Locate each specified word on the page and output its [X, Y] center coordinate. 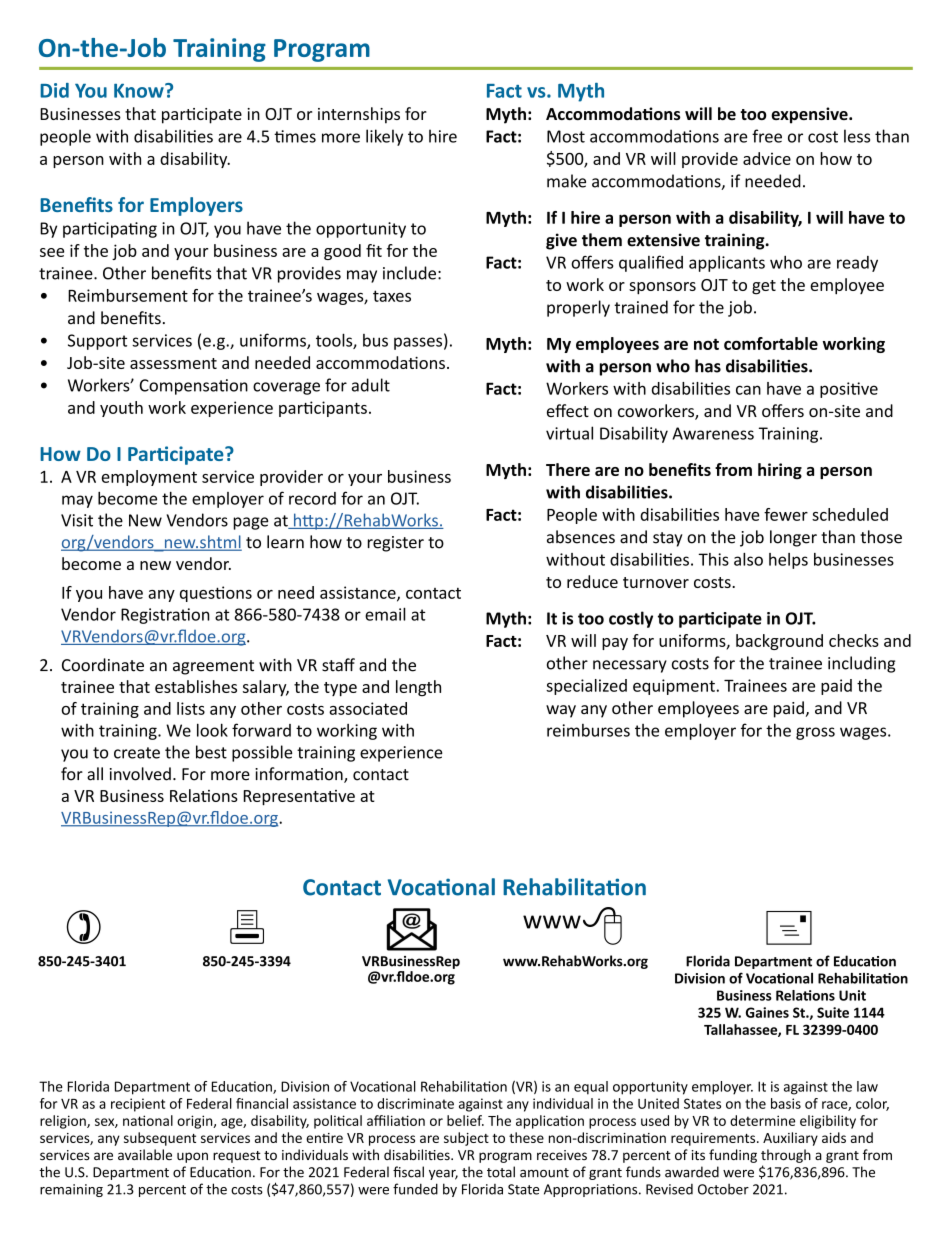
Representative [299, 798]
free [767, 136]
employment [149, 478]
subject [466, 1139]
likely [384, 137]
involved [140, 774]
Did [54, 90]
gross [815, 733]
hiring [780, 471]
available [145, 1154]
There [568, 469]
